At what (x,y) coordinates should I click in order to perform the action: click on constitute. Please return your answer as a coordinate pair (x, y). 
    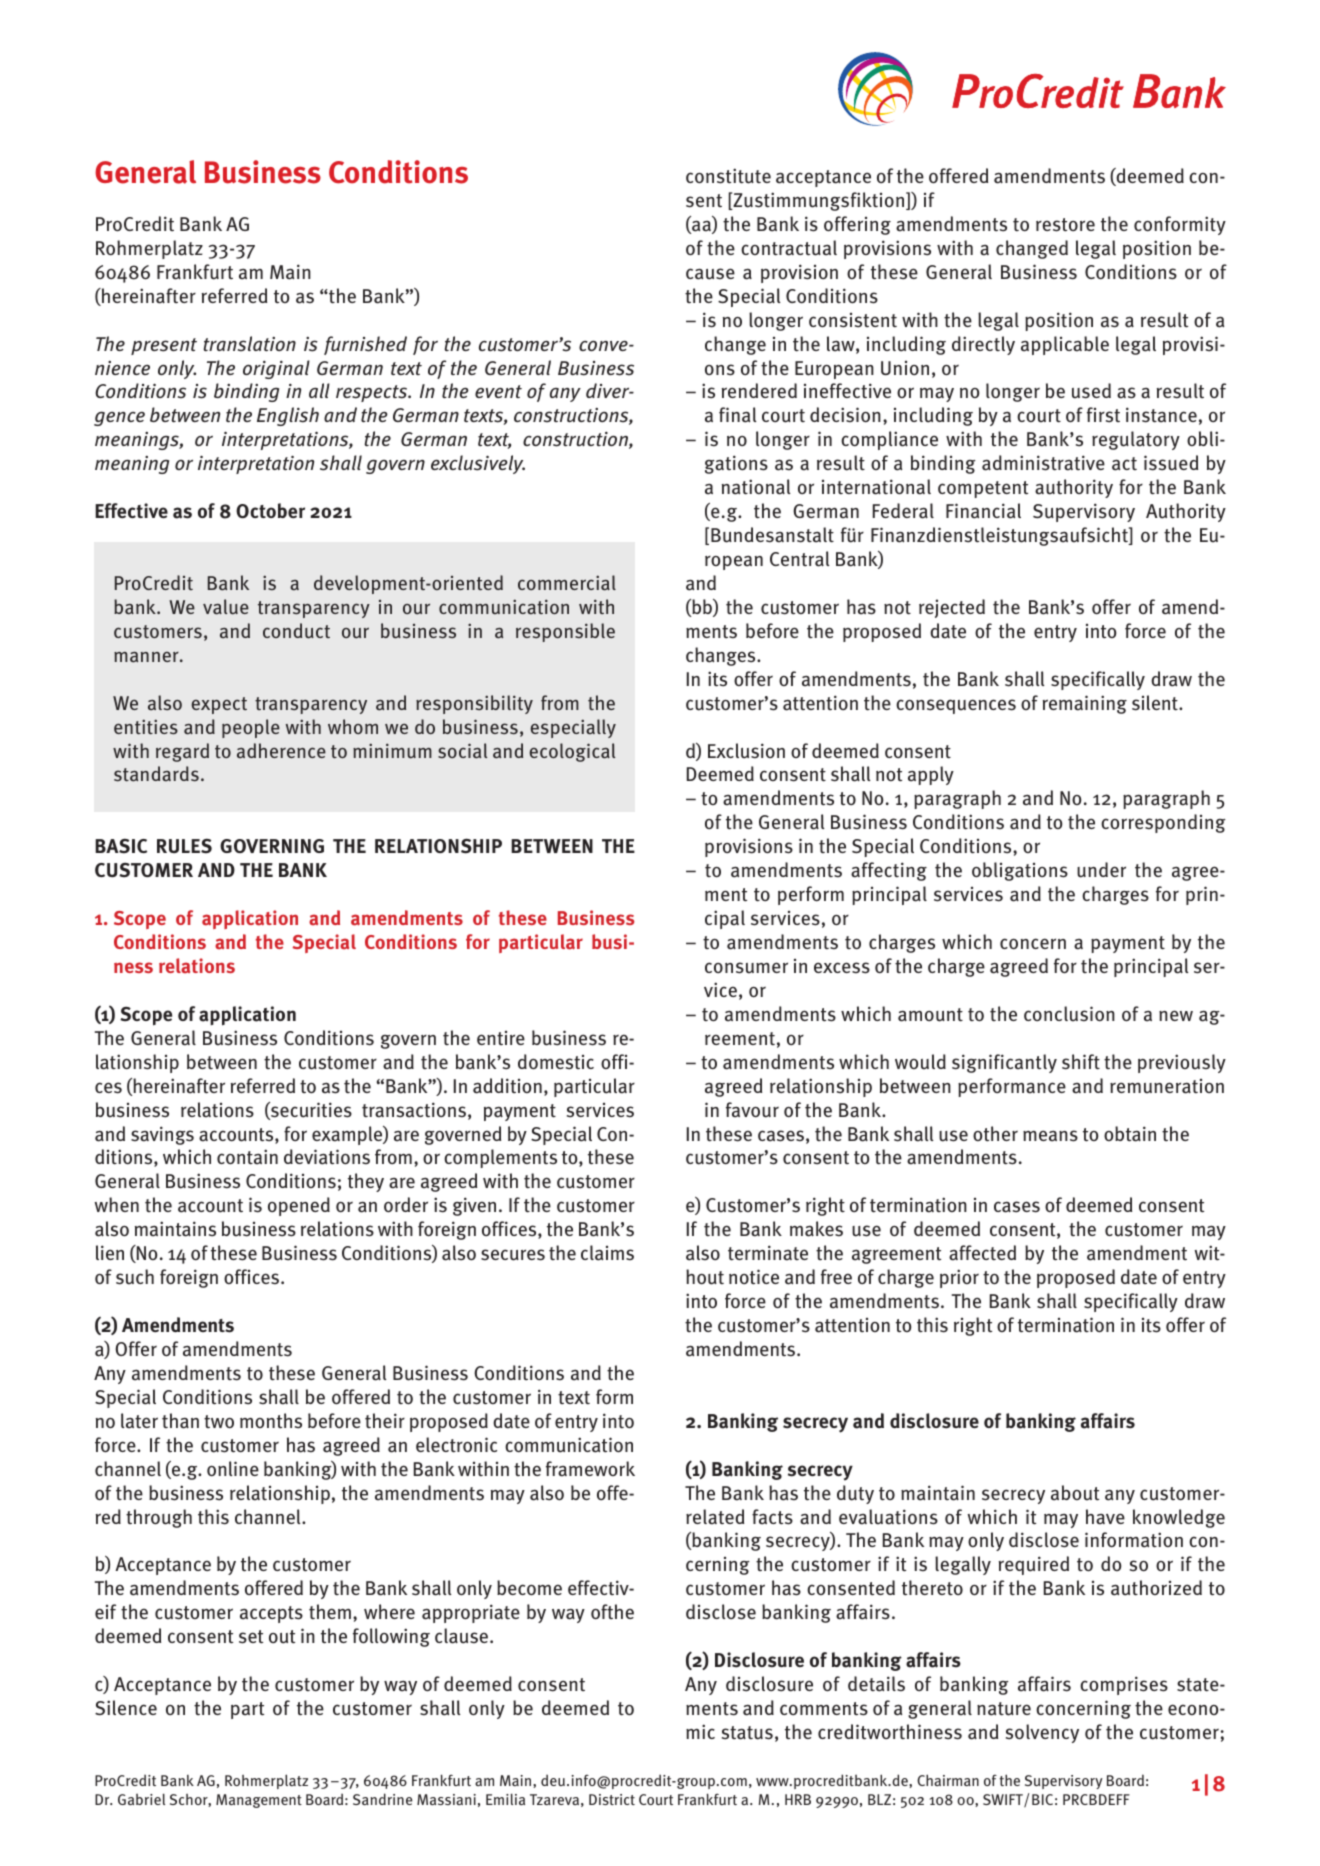
    Looking at the image, I should click on (728, 176).
